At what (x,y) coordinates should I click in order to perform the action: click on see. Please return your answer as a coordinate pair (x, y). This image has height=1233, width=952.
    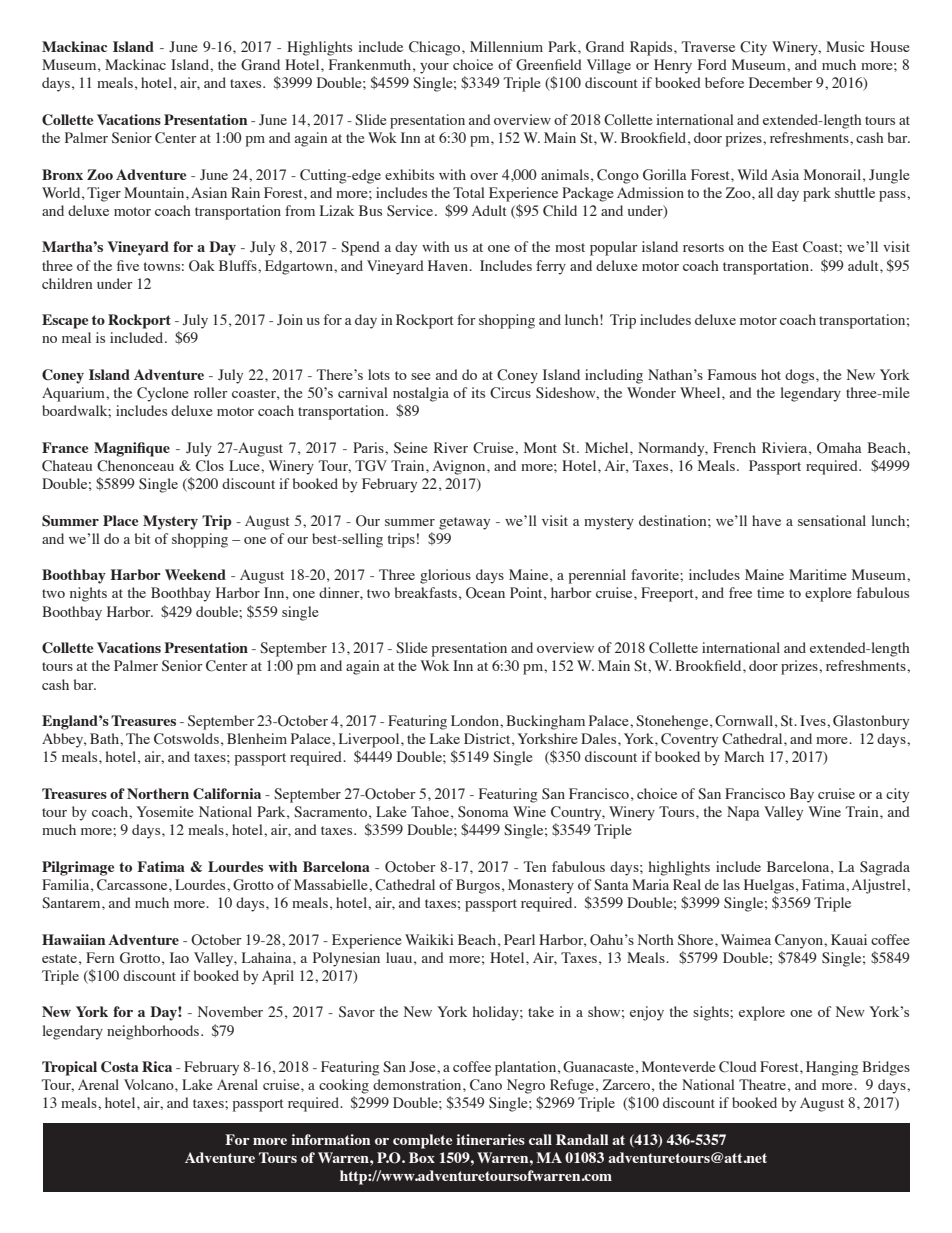
    Looking at the image, I should click on (421, 376).
